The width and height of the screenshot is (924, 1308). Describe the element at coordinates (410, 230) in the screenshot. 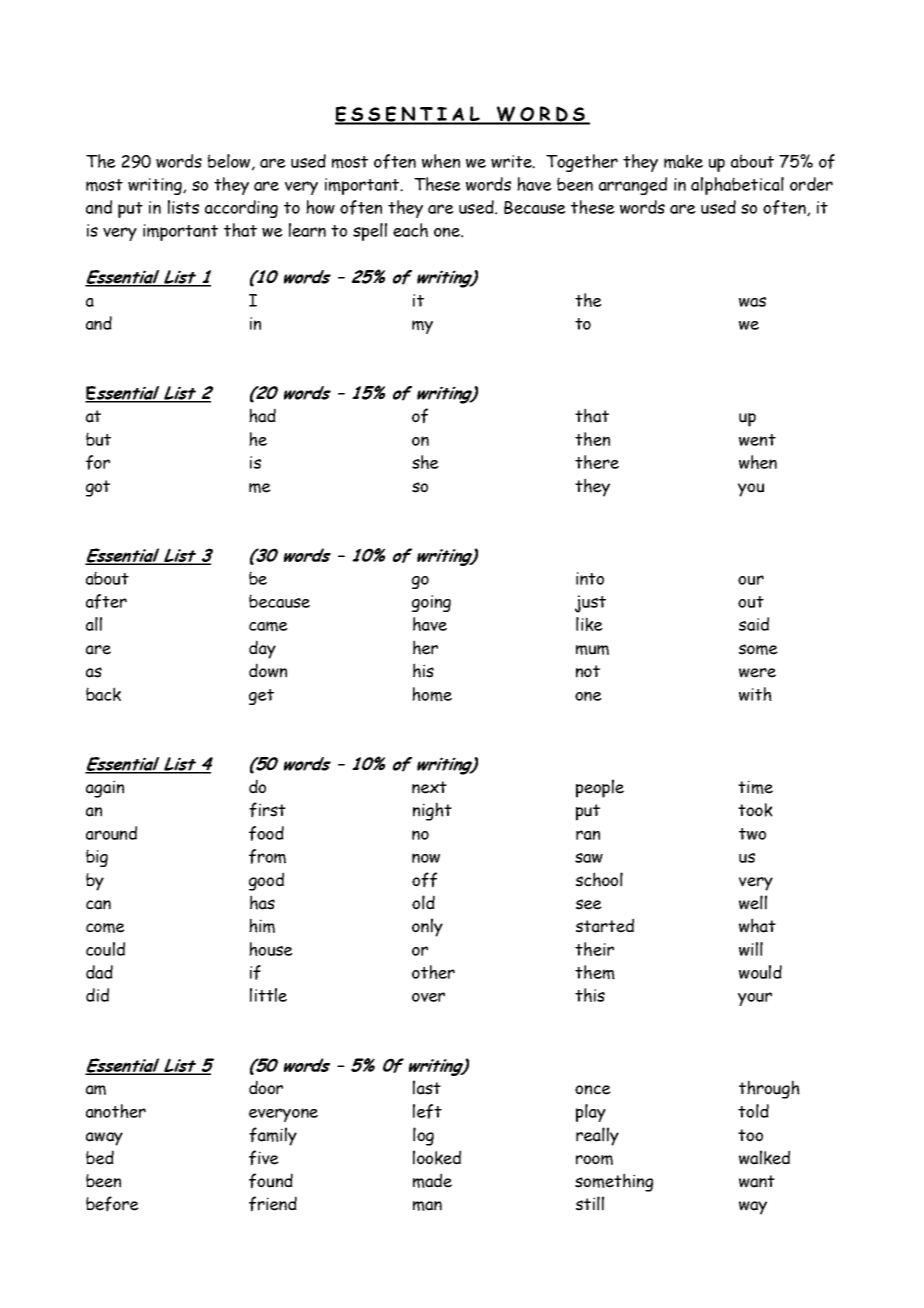

I see `each` at that location.
